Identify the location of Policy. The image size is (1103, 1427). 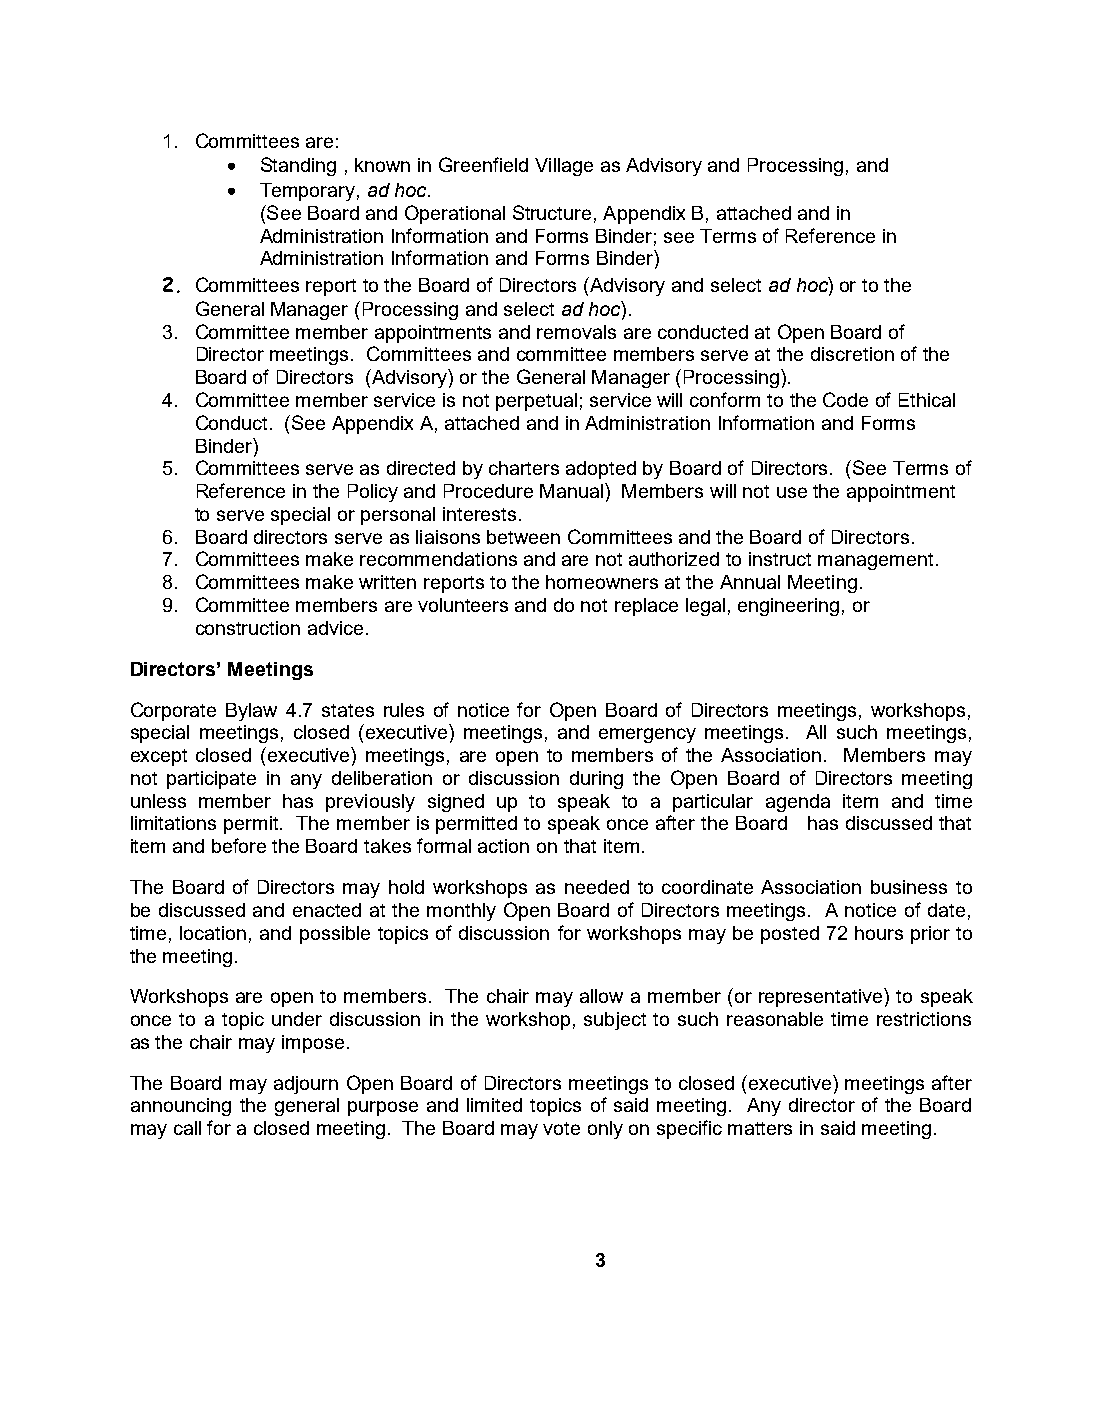
(373, 493).
